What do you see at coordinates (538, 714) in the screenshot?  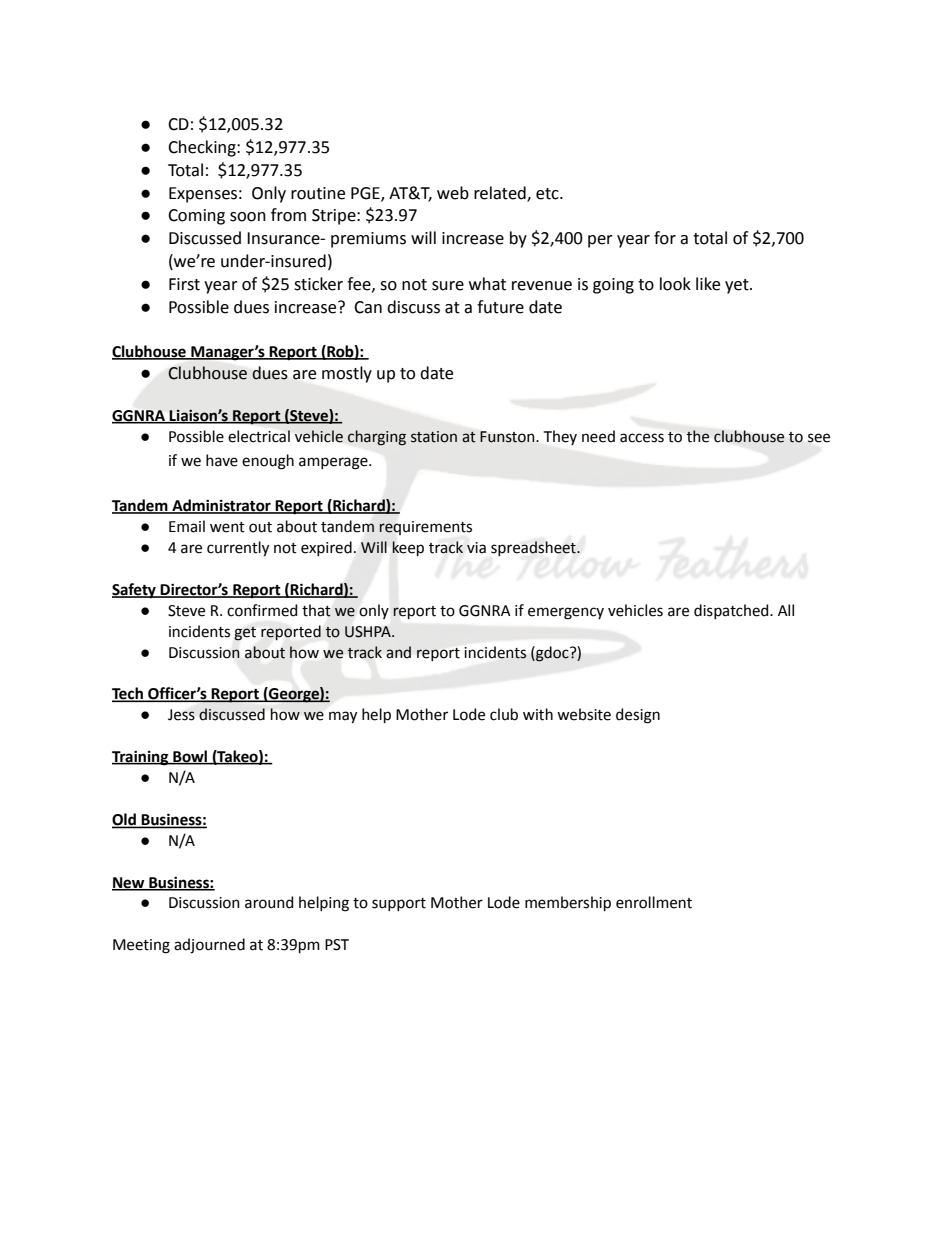 I see `with` at bounding box center [538, 714].
